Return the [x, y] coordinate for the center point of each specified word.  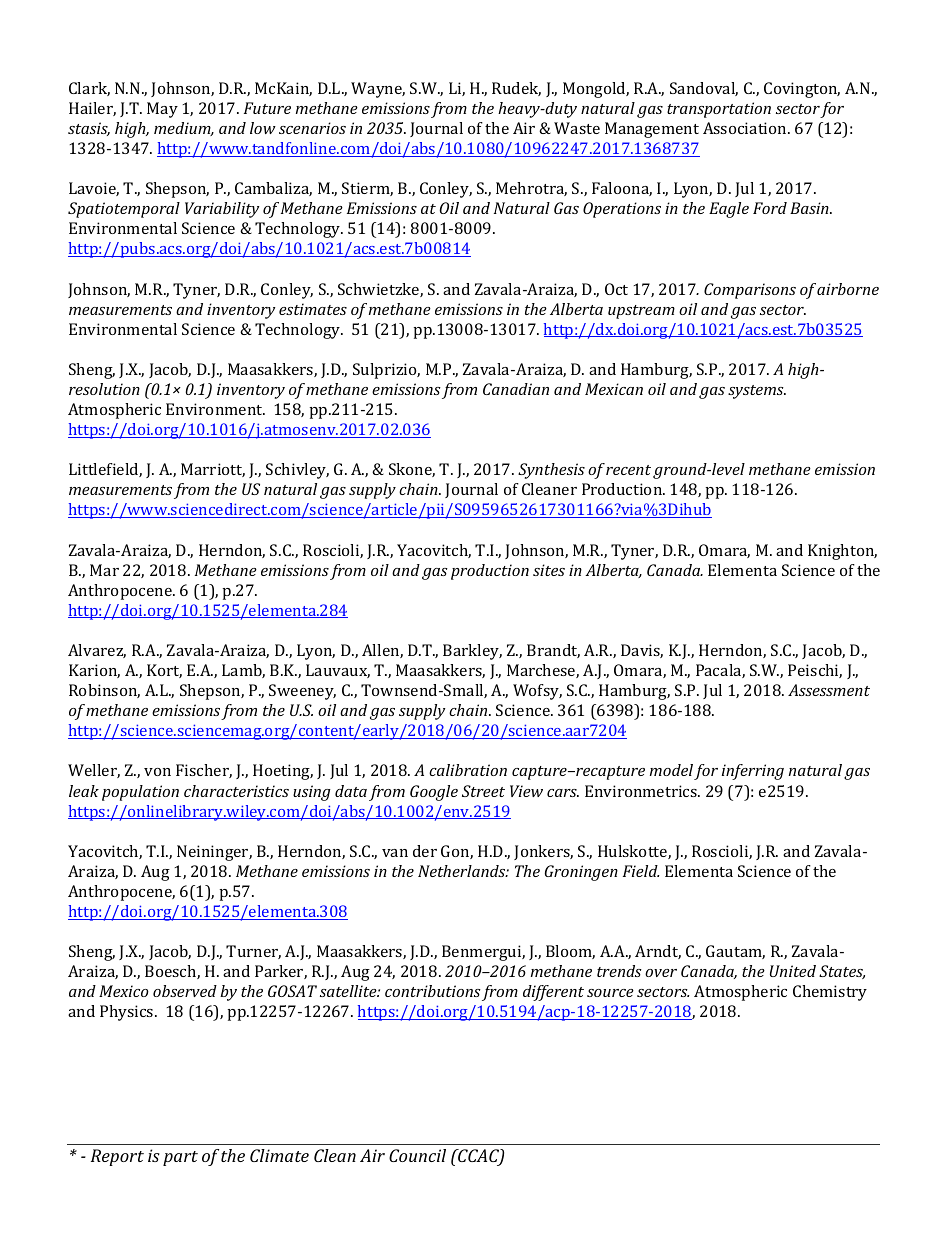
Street [483, 791]
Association [746, 128]
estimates [313, 309]
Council [417, 1155]
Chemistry [830, 993]
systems [757, 392]
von [157, 772]
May [162, 110]
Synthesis [551, 471]
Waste [577, 128]
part [180, 1158]
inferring [753, 772]
